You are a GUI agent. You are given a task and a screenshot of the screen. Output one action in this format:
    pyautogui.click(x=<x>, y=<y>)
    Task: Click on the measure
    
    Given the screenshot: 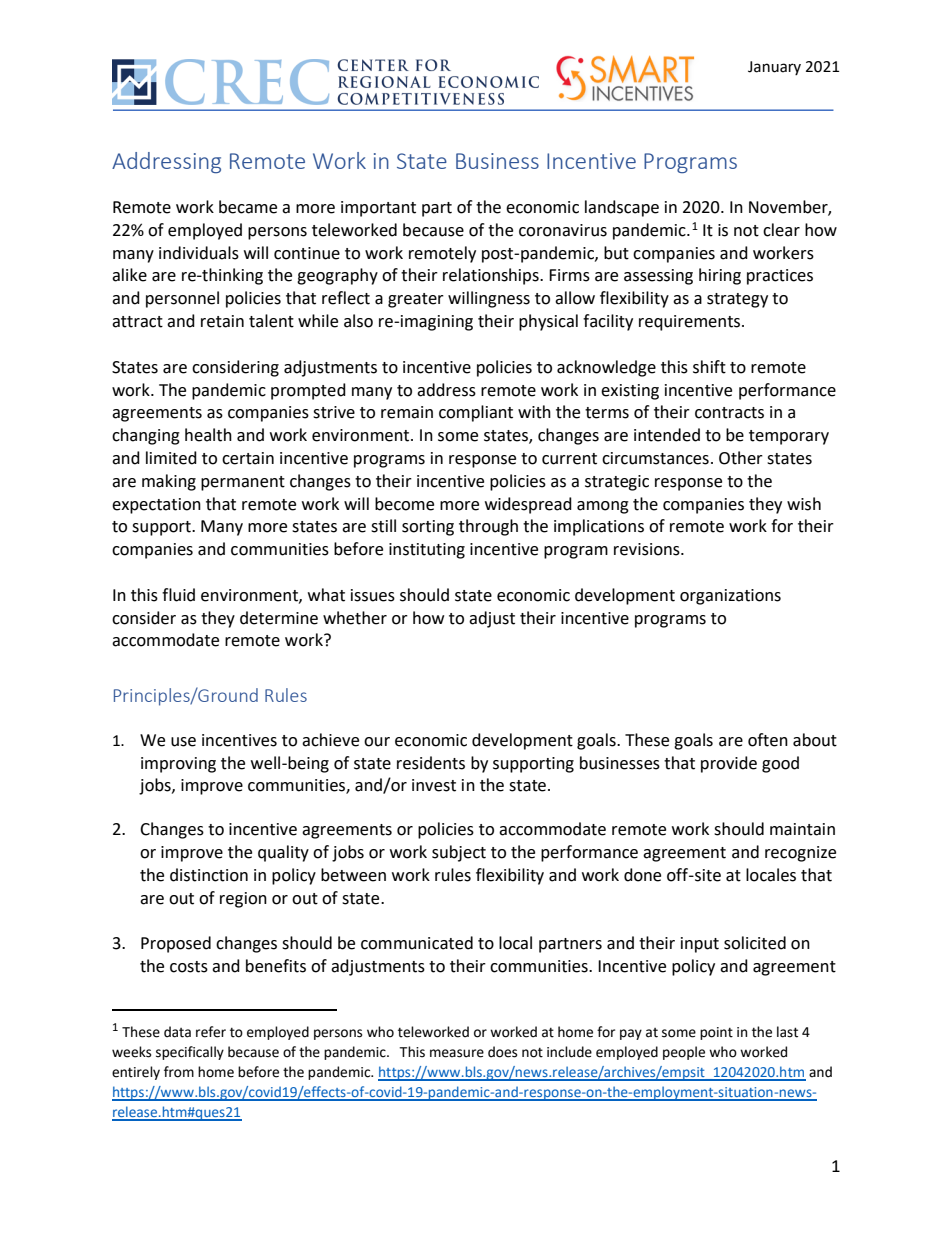 What is the action you would take?
    pyautogui.click(x=457, y=1053)
